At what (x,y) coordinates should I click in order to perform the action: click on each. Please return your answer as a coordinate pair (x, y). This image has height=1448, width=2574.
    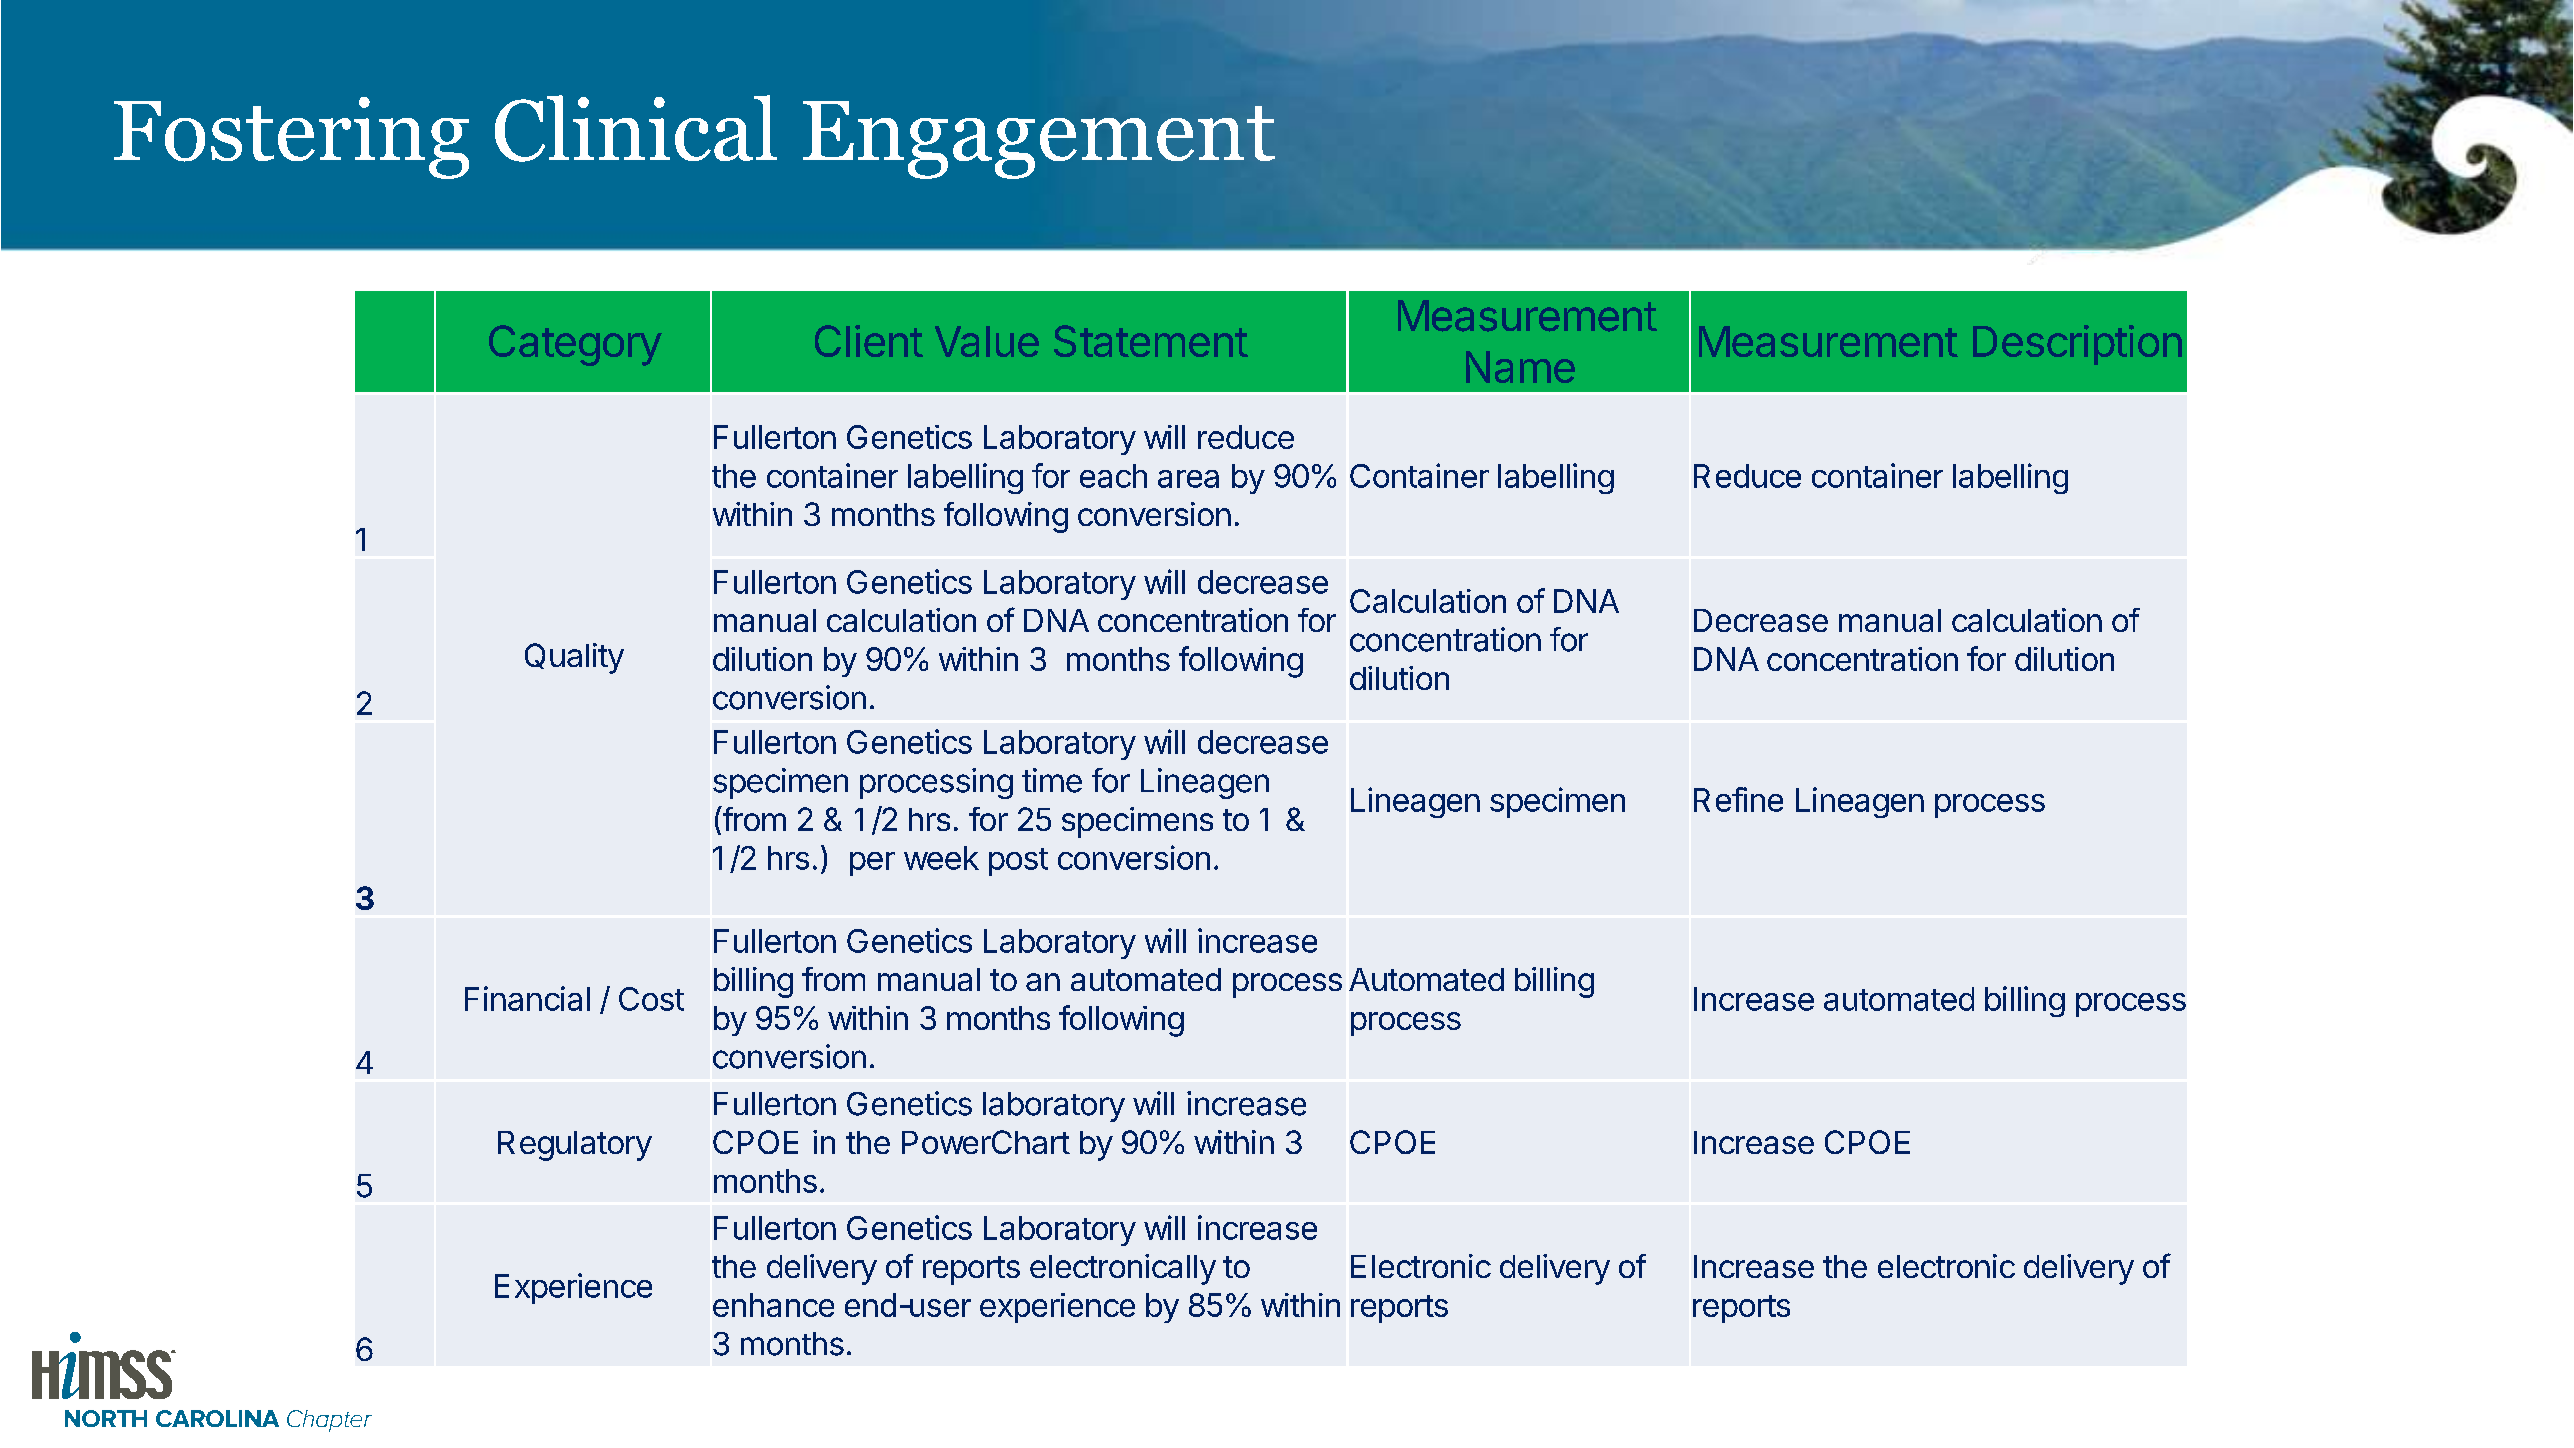
    Looking at the image, I should click on (1113, 476).
